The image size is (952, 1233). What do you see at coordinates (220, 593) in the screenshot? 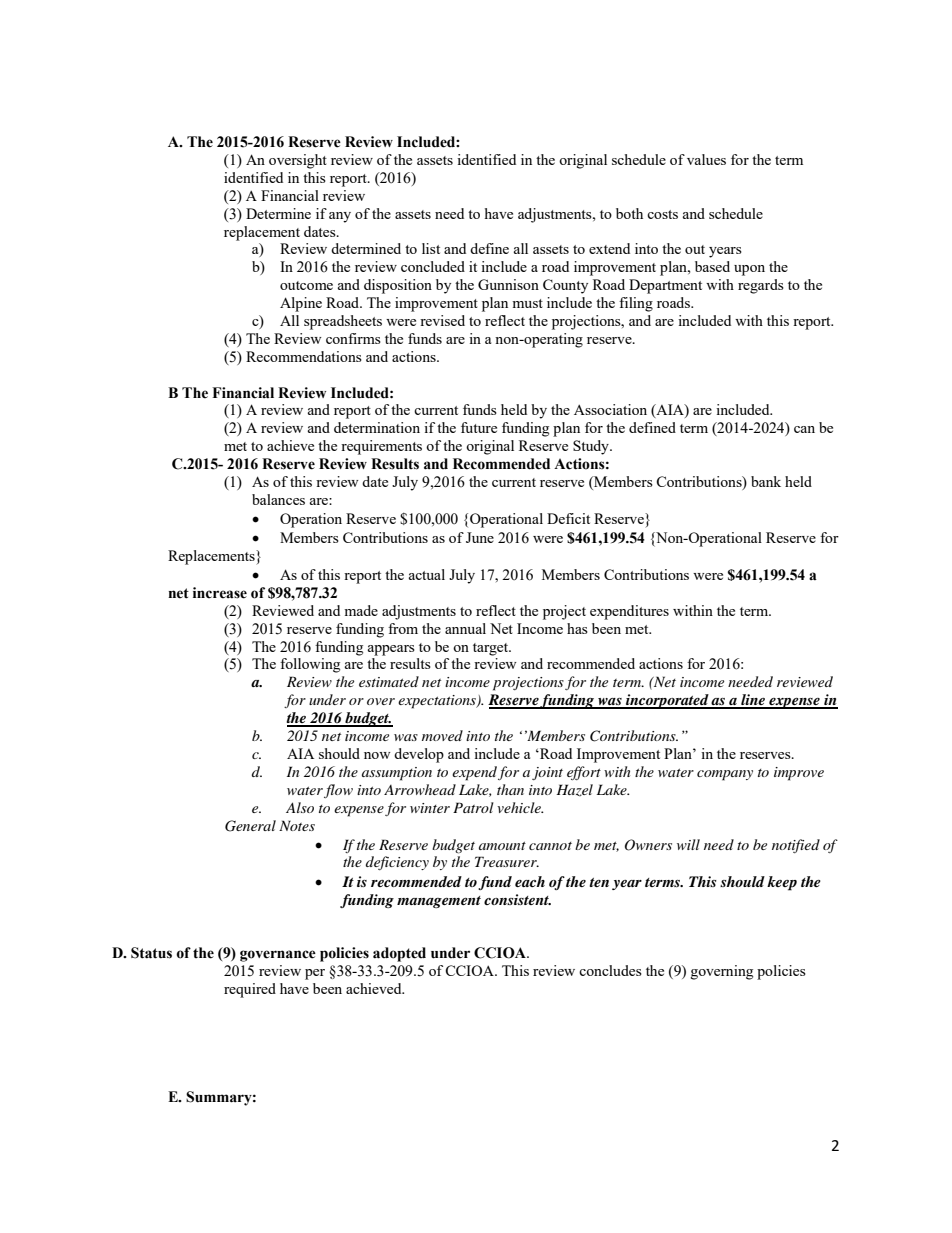
I see `increase` at bounding box center [220, 593].
